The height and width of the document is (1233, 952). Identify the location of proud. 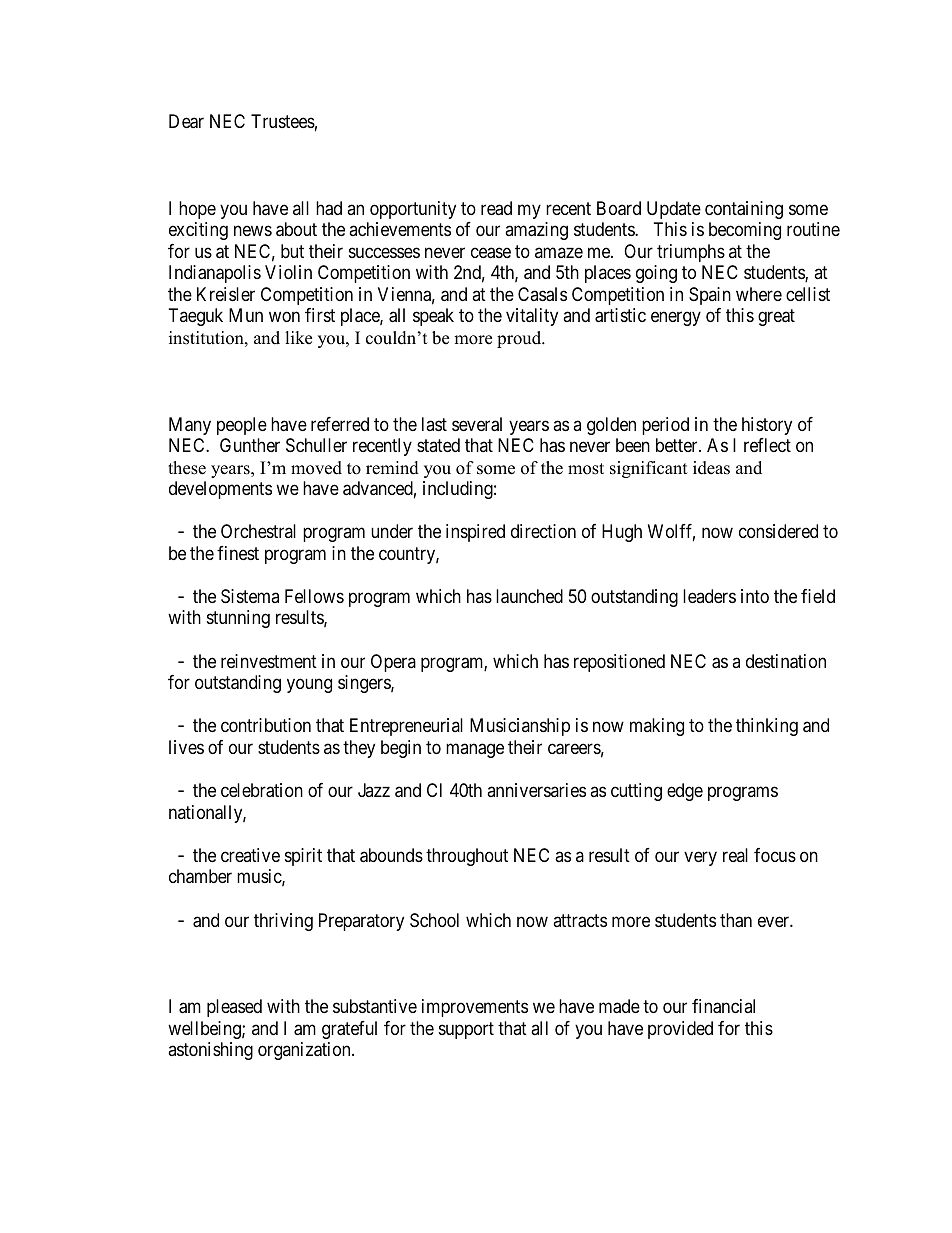
(520, 339).
